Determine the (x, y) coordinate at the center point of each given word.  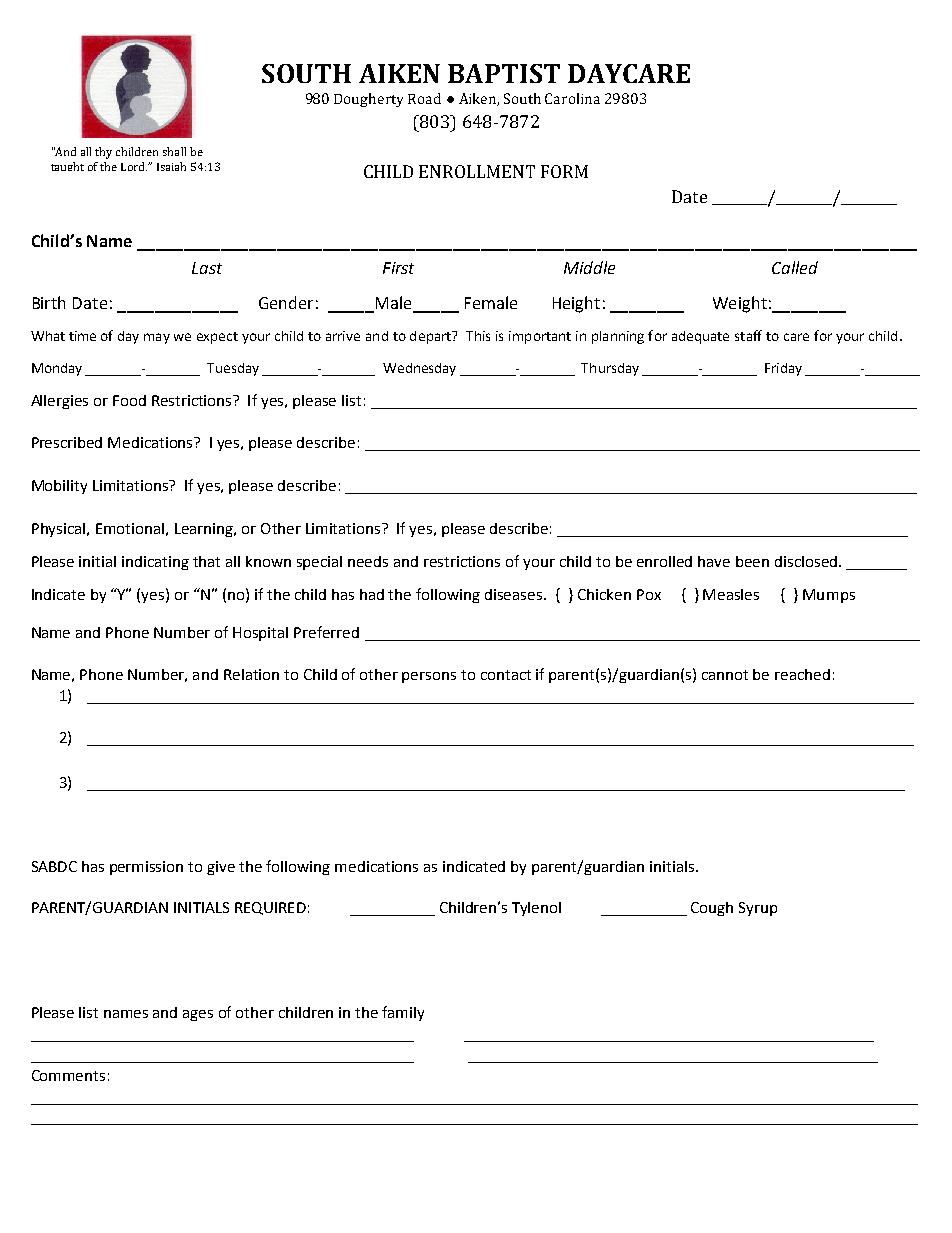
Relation (251, 674)
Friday (783, 369)
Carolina (572, 98)
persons (429, 677)
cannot (725, 675)
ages (198, 1015)
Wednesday (419, 369)
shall (174, 151)
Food (129, 400)
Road (424, 98)
